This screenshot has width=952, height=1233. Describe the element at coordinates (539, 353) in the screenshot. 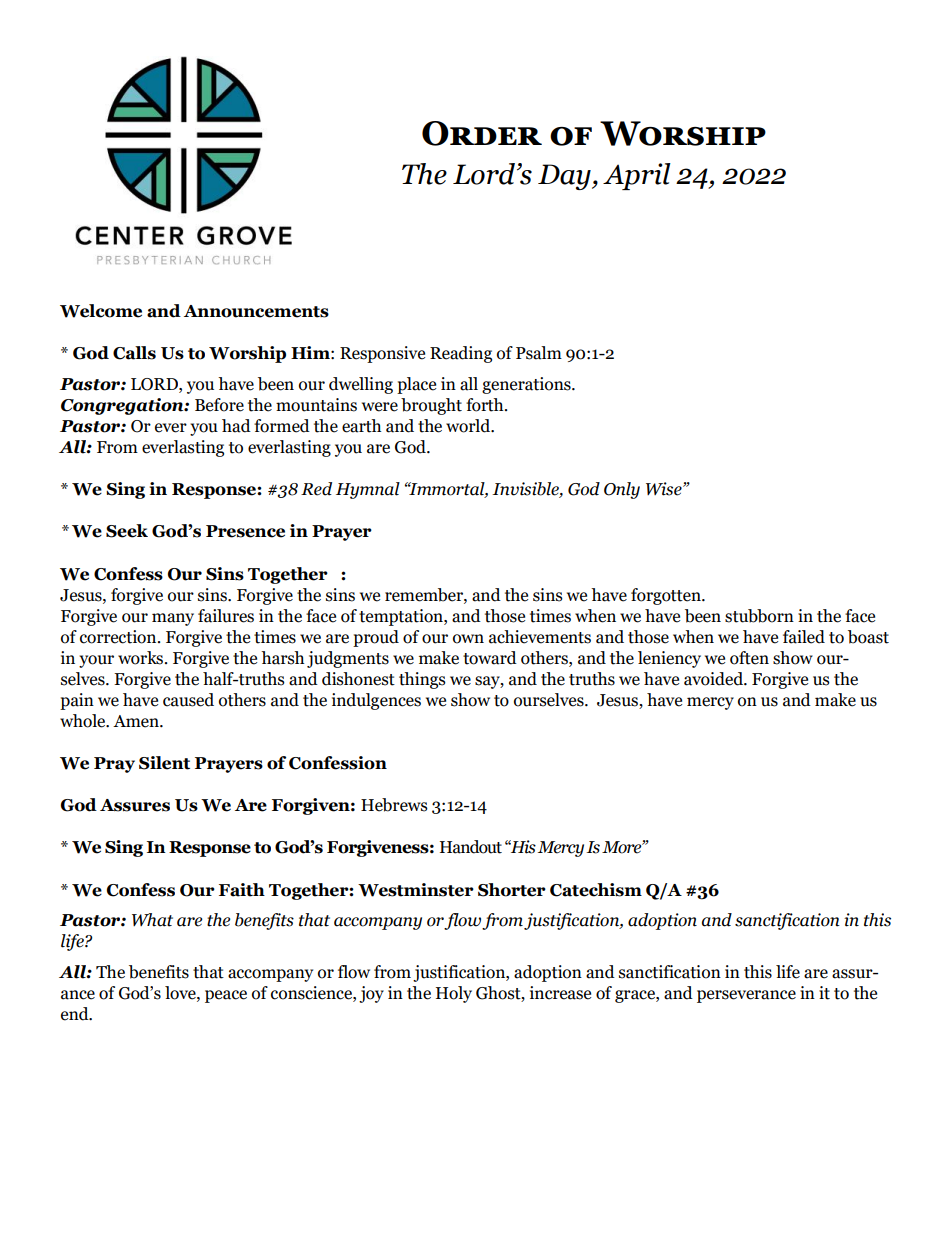

I see `Psalm` at that location.
